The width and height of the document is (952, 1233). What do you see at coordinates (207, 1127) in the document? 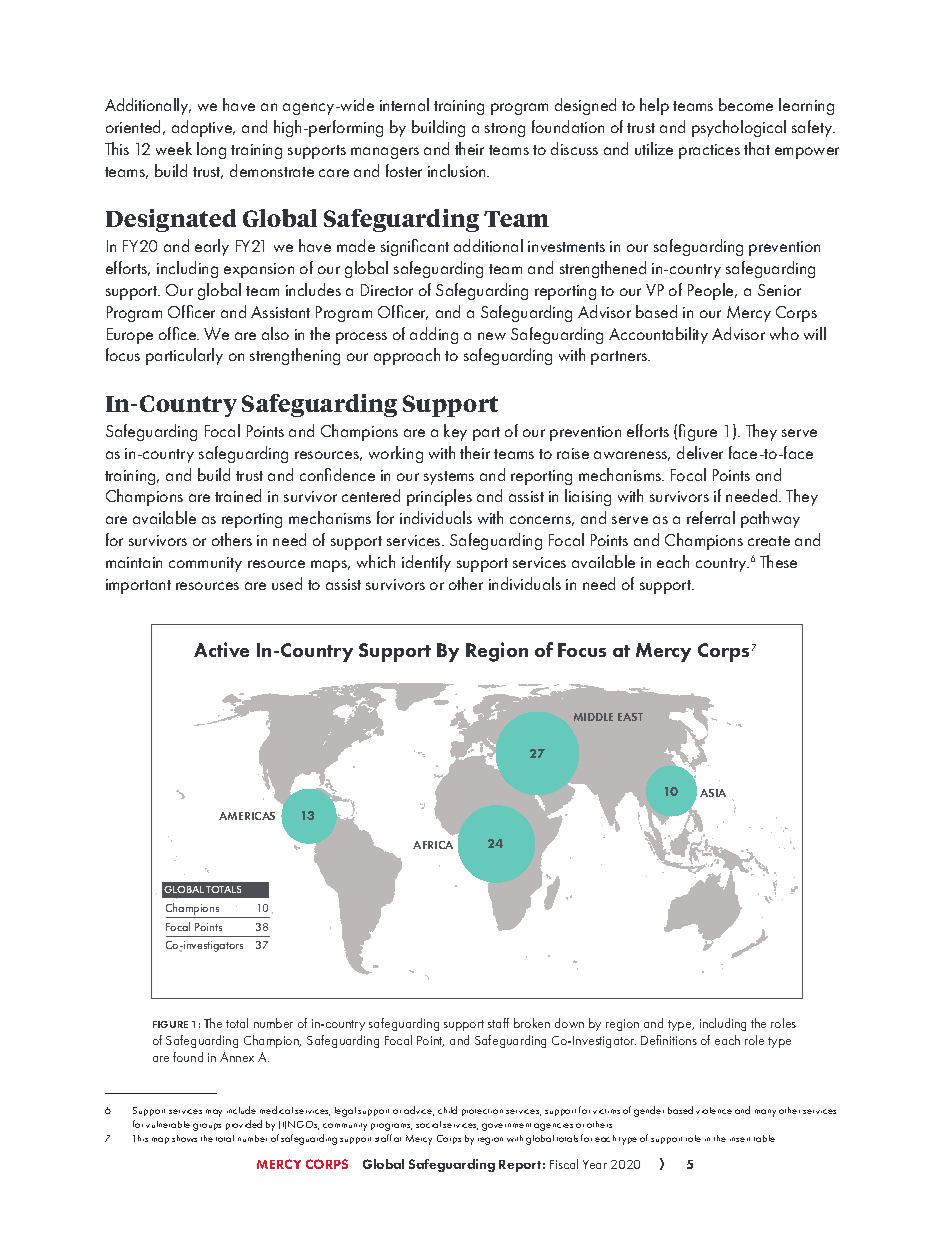
I see `groups` at bounding box center [207, 1127].
